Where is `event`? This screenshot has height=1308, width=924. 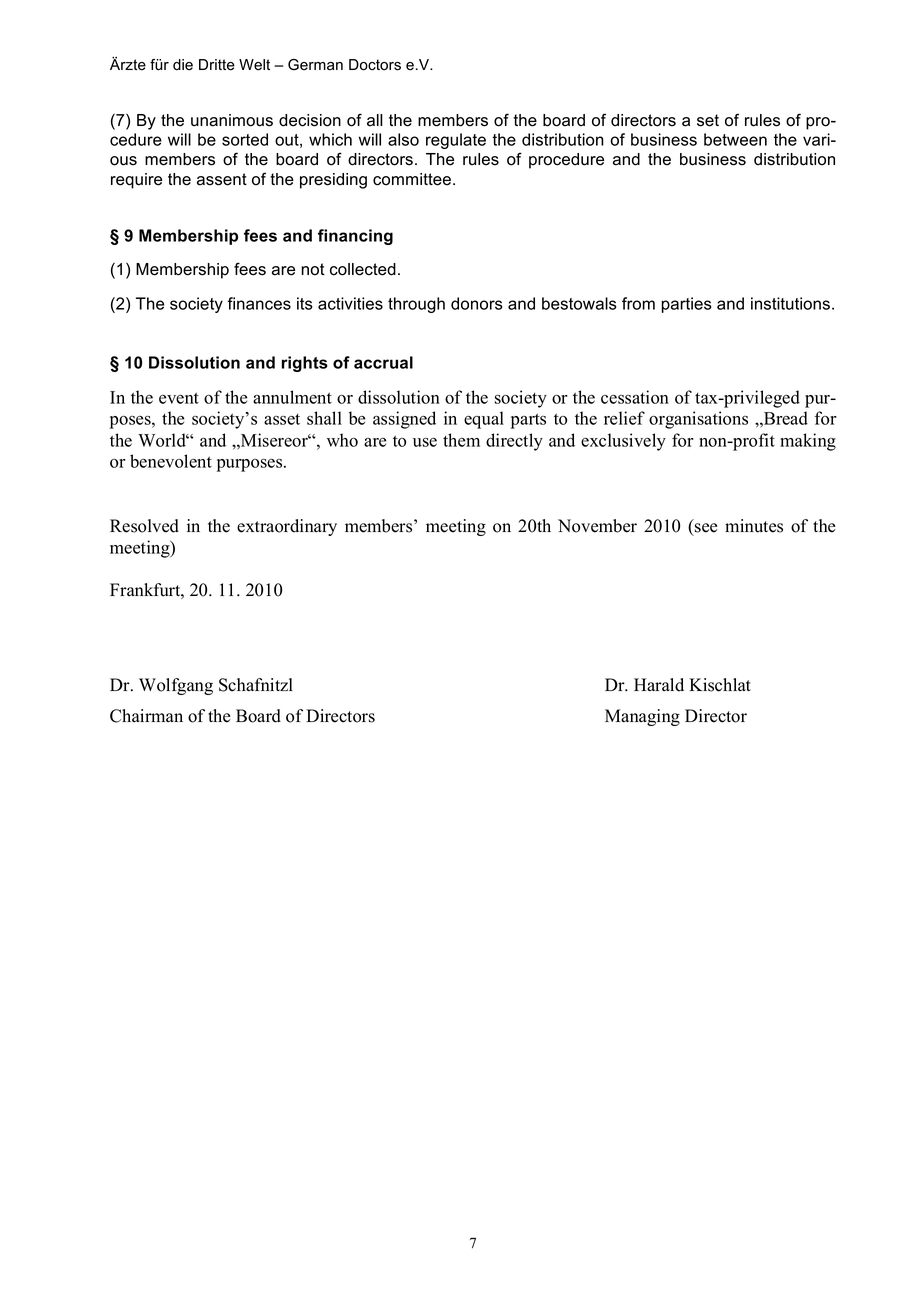
event is located at coordinates (179, 398).
